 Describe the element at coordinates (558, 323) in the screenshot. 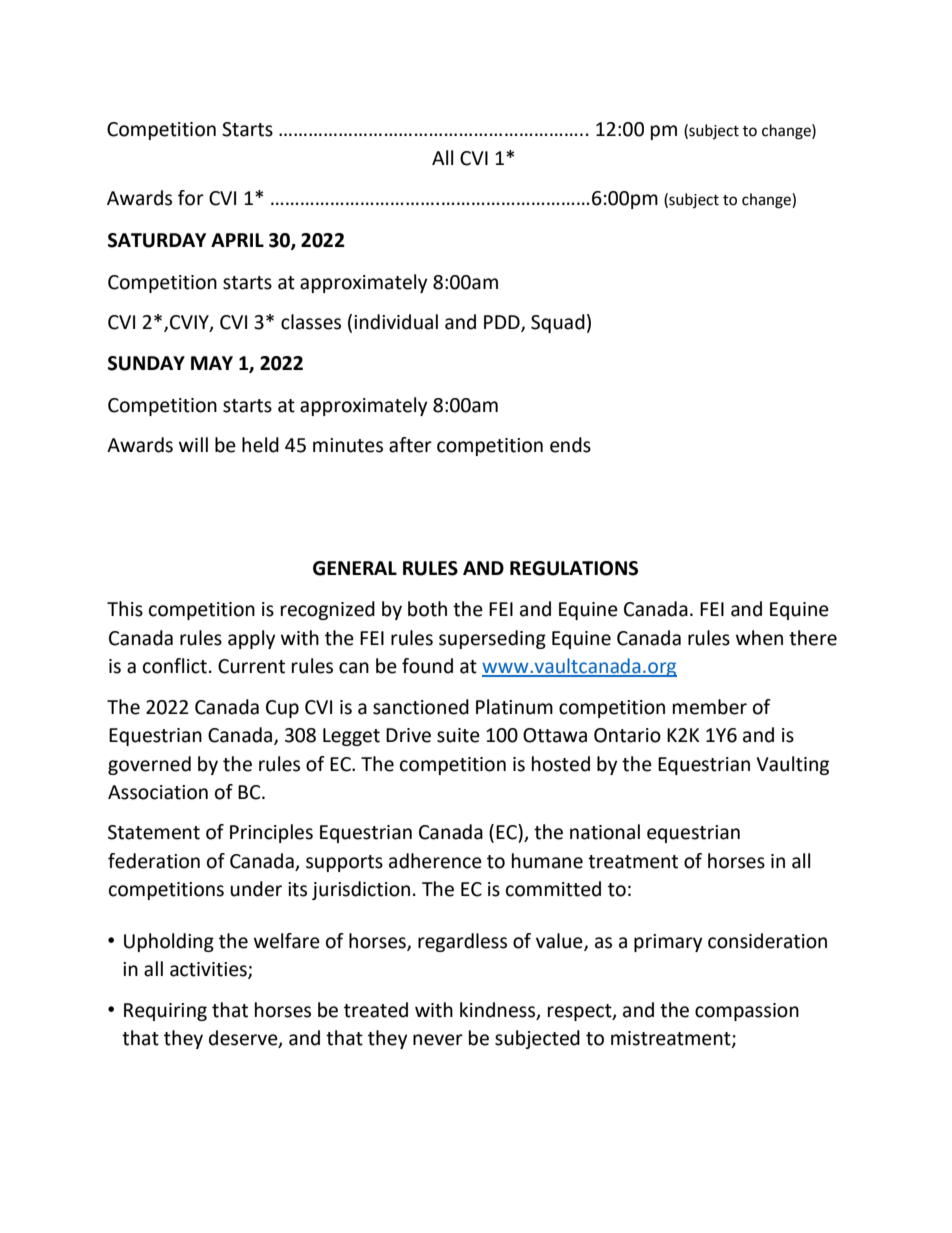

I see `Squad` at that location.
